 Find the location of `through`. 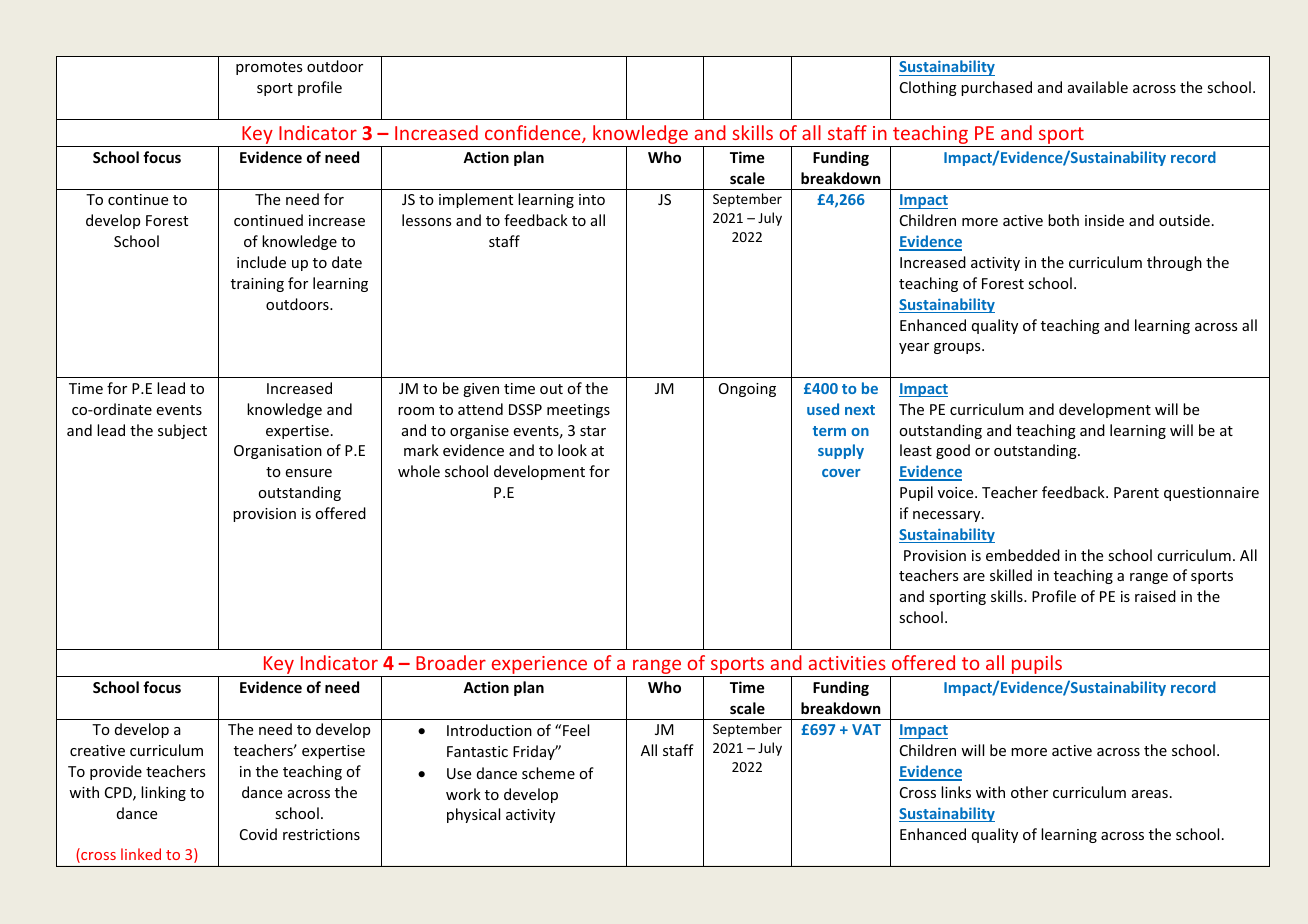

through is located at coordinates (1174, 263).
